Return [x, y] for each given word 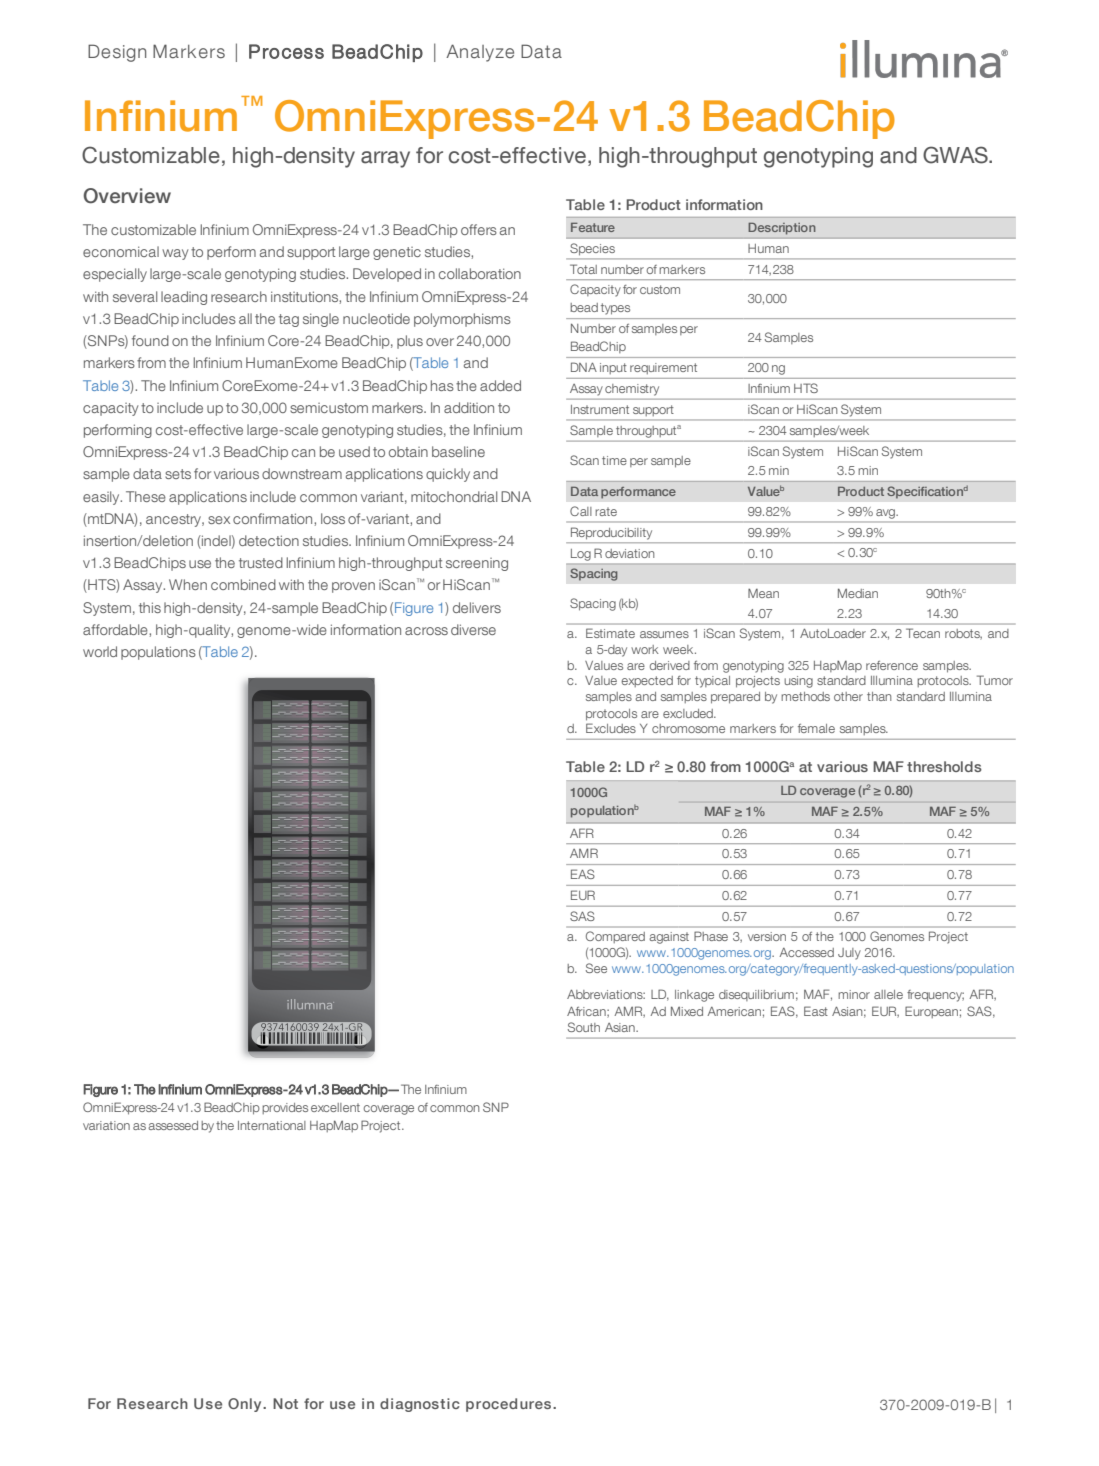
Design [117, 53]
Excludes [611, 728]
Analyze [480, 53]
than [879, 696]
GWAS [956, 155]
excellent [335, 1107]
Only [246, 1405]
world [100, 651]
